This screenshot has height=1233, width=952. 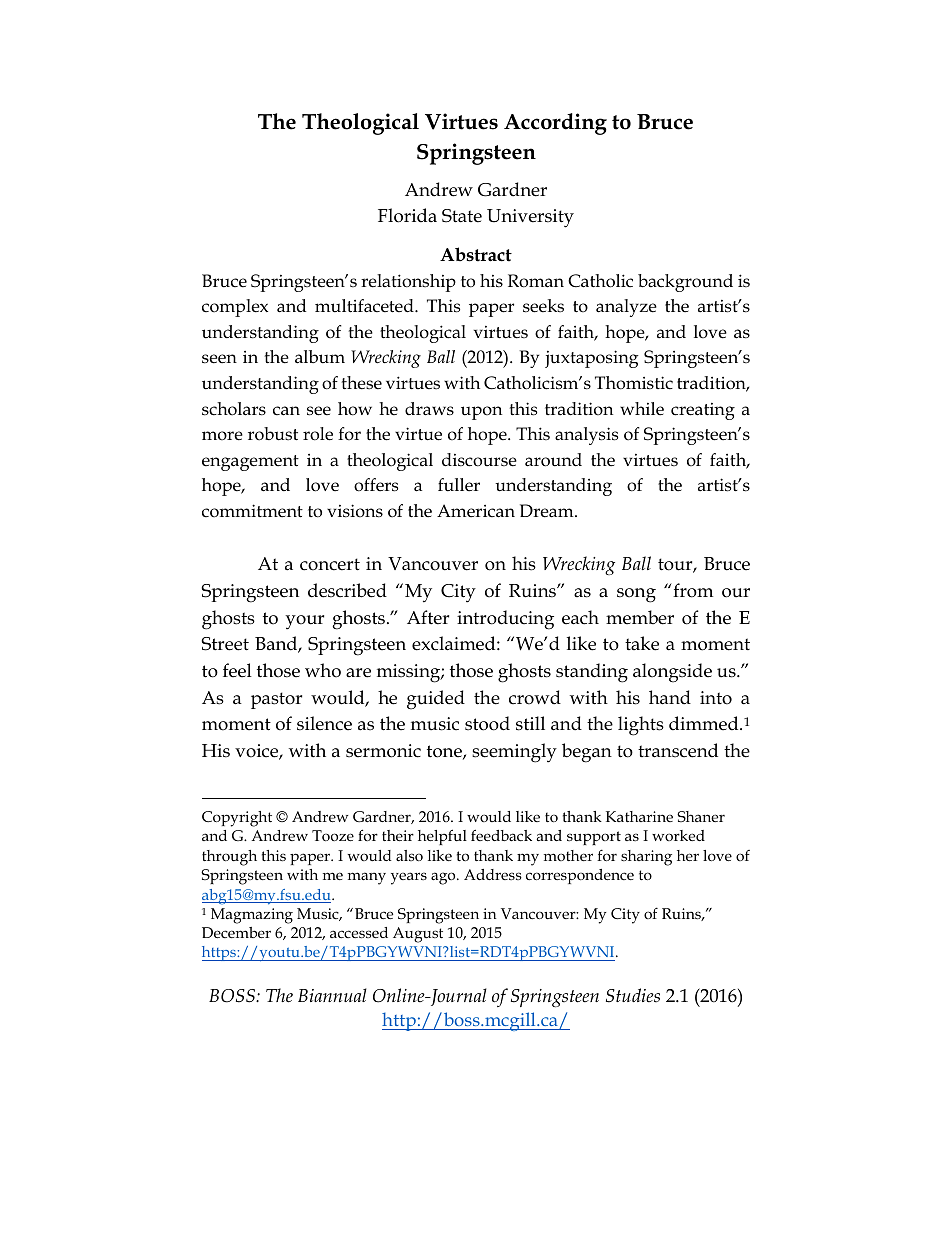 I want to click on December, so click(x=236, y=932).
